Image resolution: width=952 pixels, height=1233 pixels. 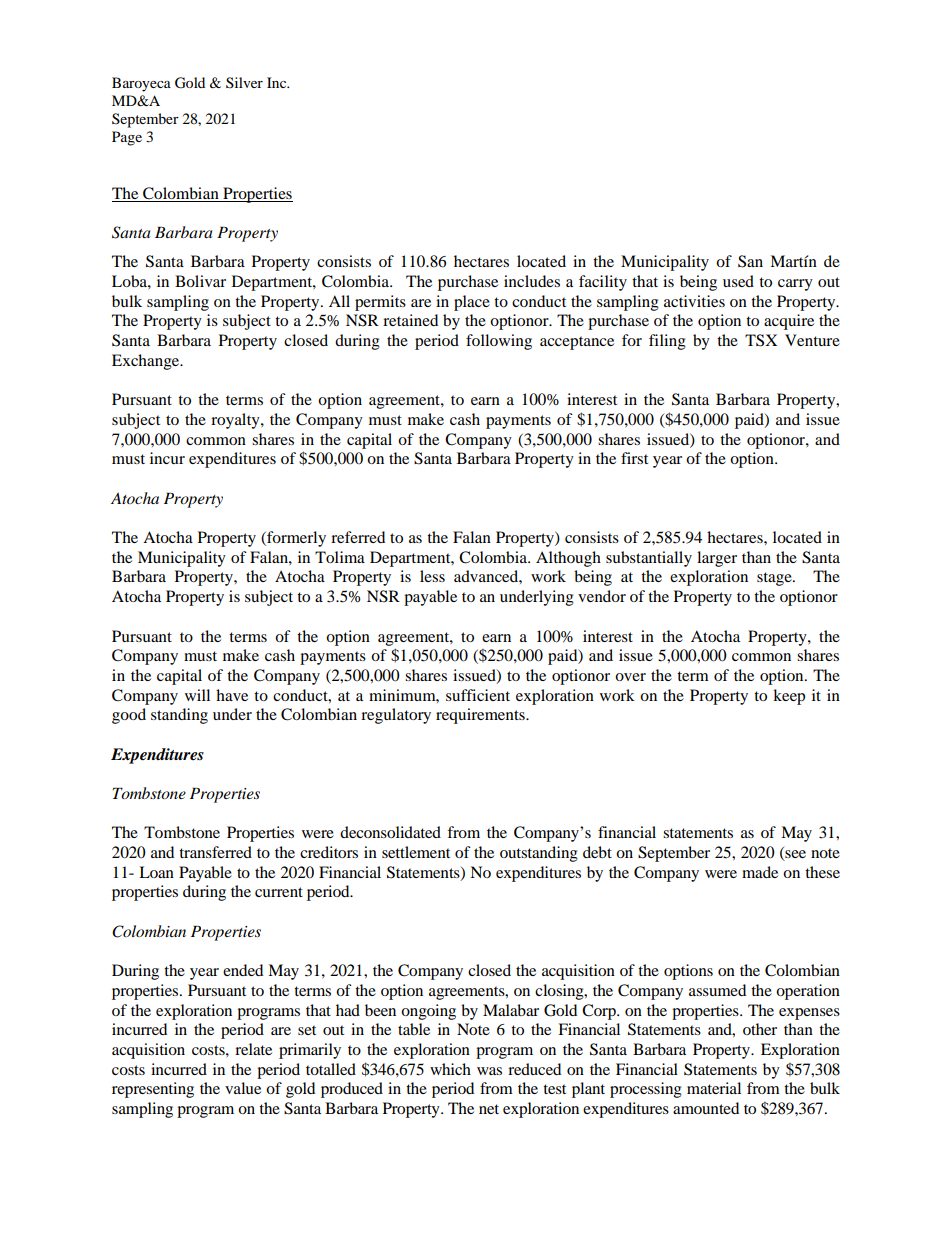 What do you see at coordinates (775, 579) in the image?
I see `stage` at bounding box center [775, 579].
